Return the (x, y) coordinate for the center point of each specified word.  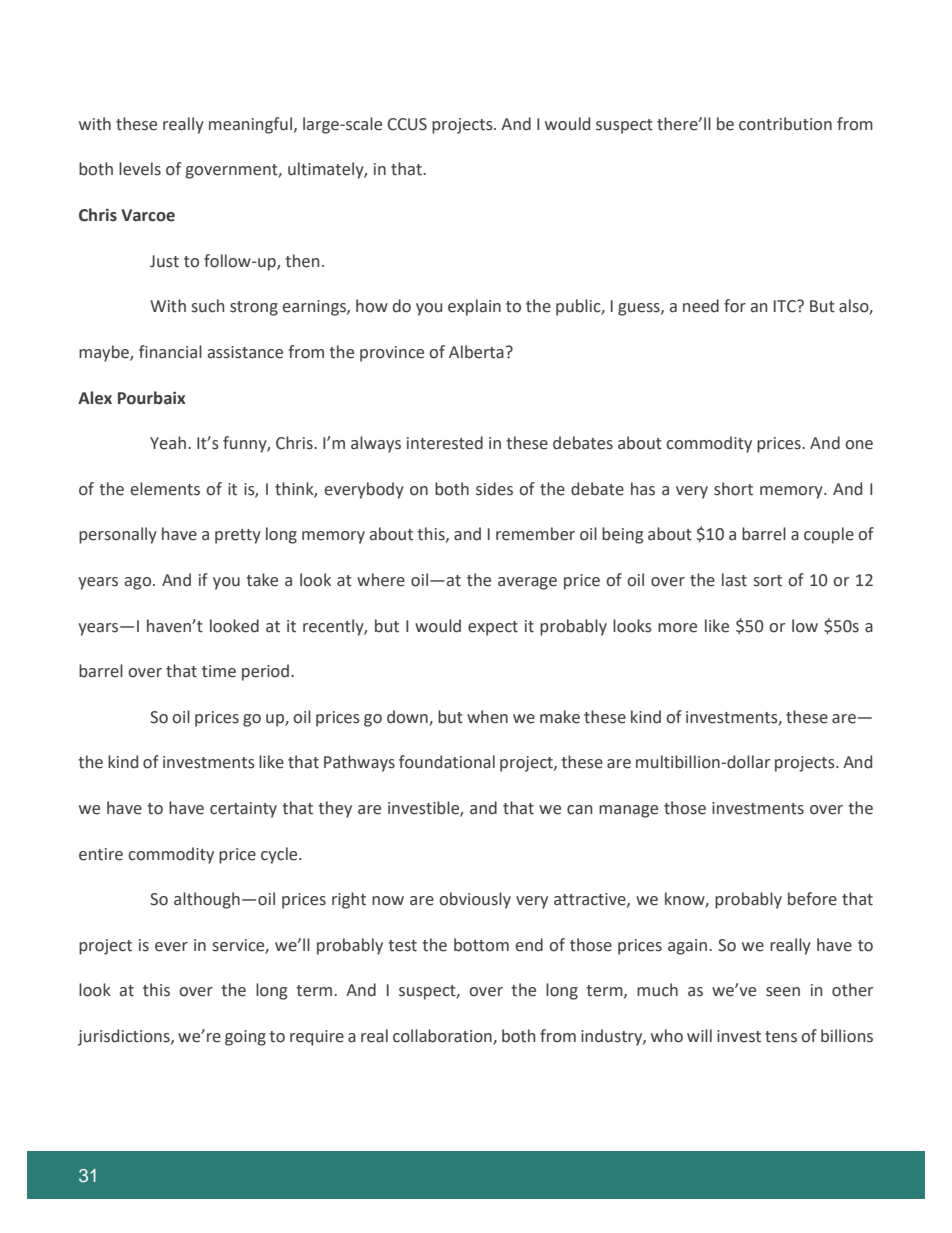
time (219, 671)
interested (445, 443)
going (245, 1038)
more (677, 628)
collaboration (443, 1037)
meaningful (252, 125)
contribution (785, 124)
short (733, 489)
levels (140, 169)
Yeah (168, 443)
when (487, 717)
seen (783, 992)
